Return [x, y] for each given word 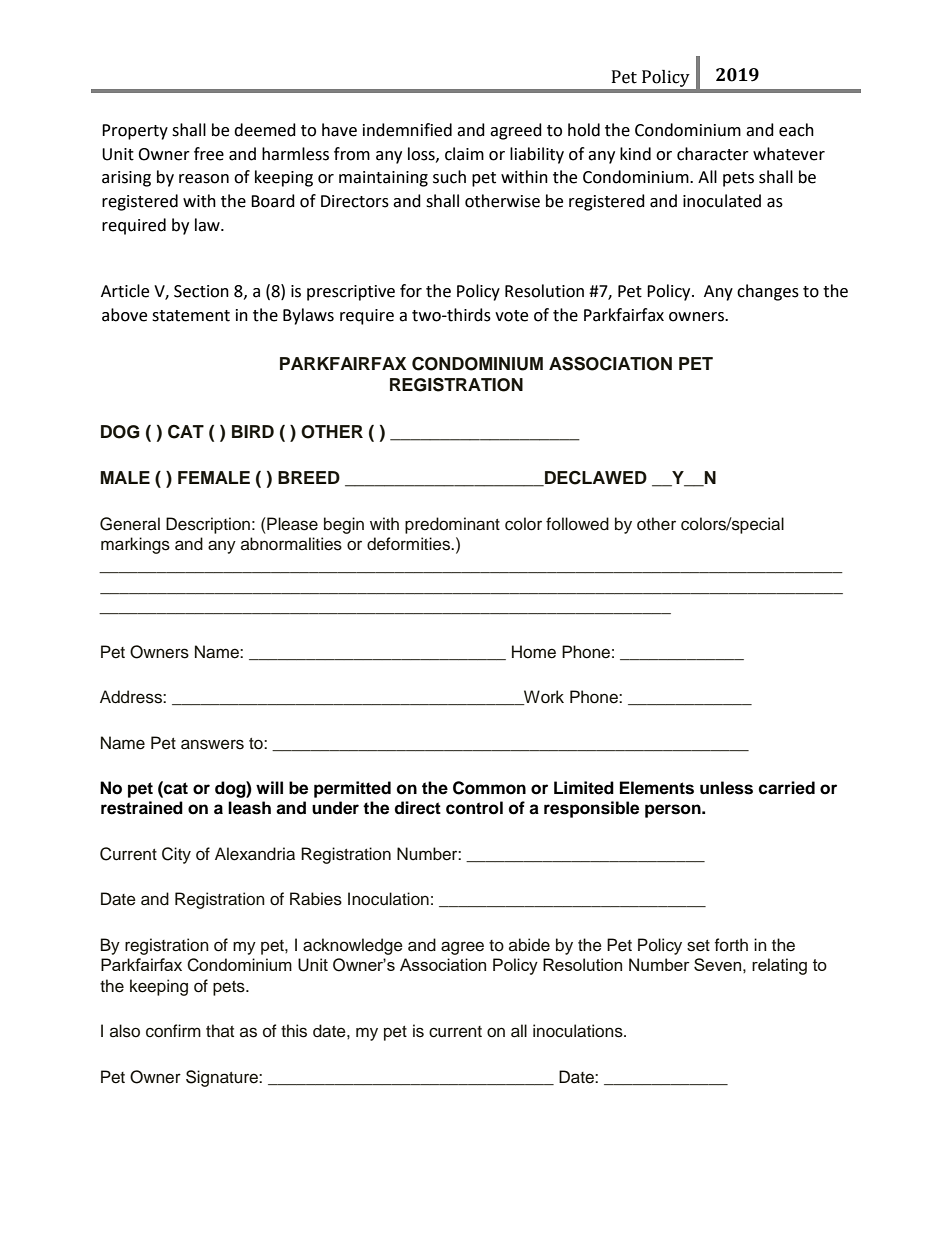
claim [464, 154]
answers [212, 744]
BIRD [253, 431]
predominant [452, 525]
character [713, 154]
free [209, 154]
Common [489, 788]
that [220, 1030]
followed [577, 524]
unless [726, 788]
